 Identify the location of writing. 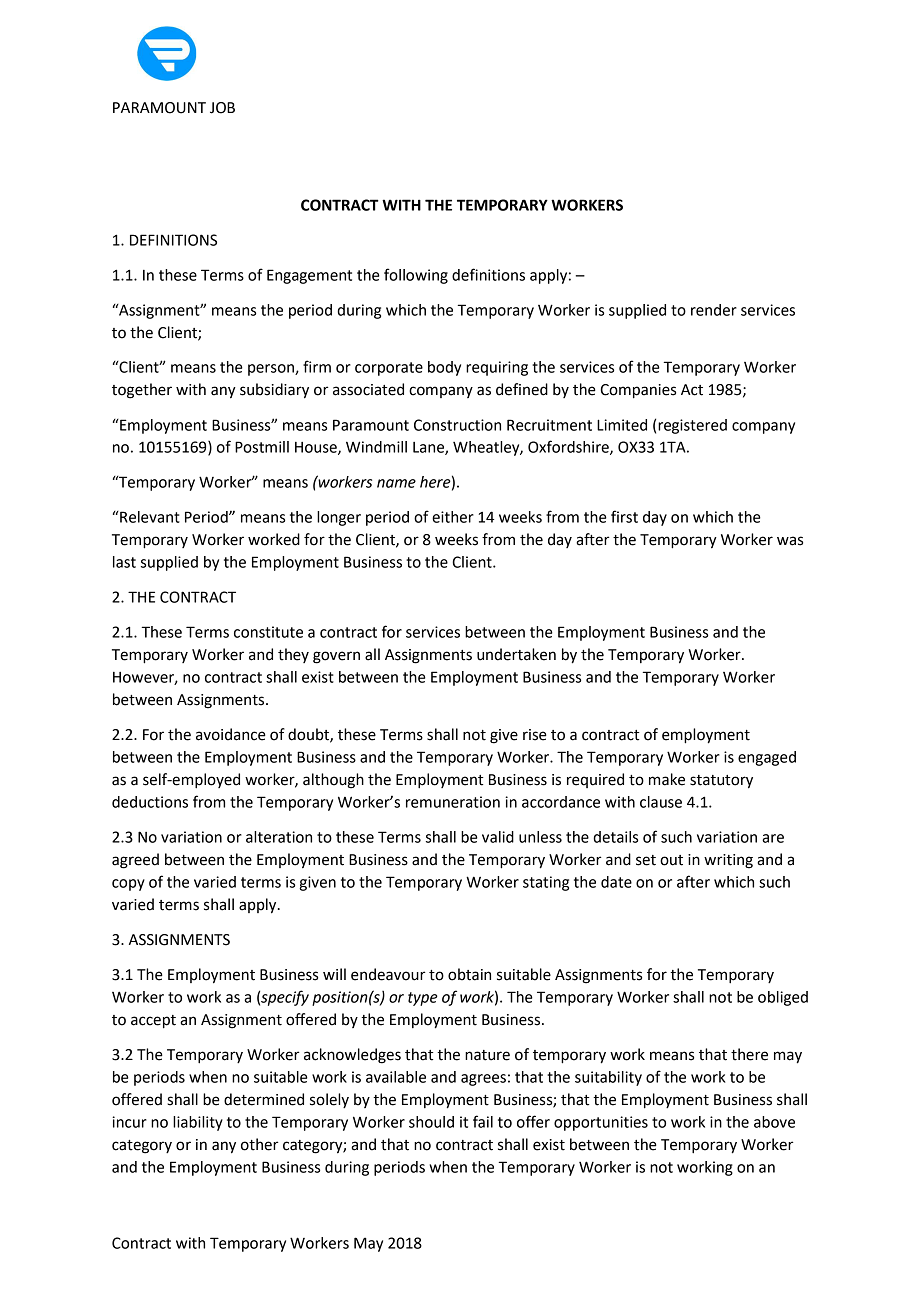
(728, 861).
